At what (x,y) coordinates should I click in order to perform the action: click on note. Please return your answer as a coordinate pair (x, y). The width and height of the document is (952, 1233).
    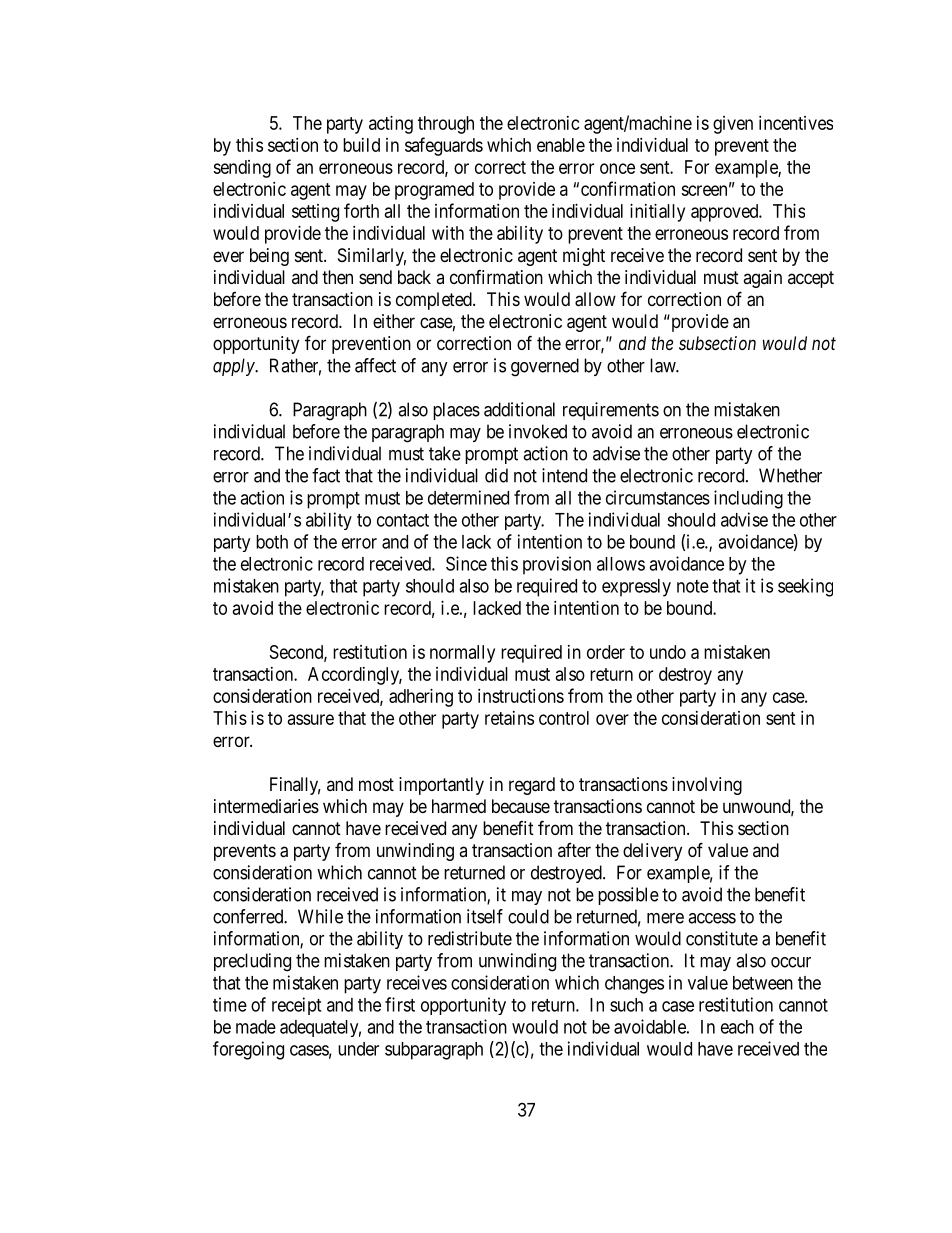
    Looking at the image, I should click on (693, 586).
